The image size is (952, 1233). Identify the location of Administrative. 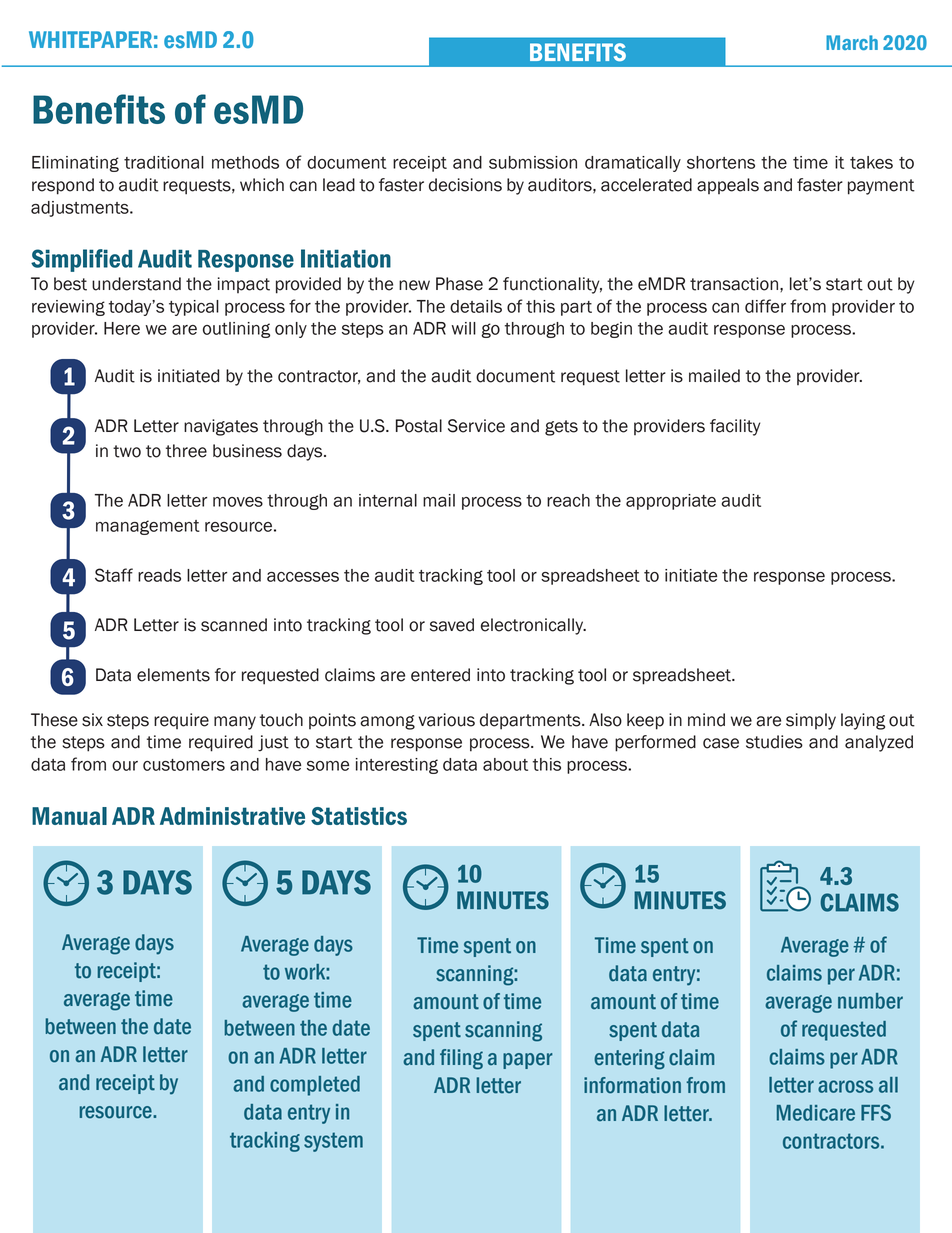
(232, 816).
